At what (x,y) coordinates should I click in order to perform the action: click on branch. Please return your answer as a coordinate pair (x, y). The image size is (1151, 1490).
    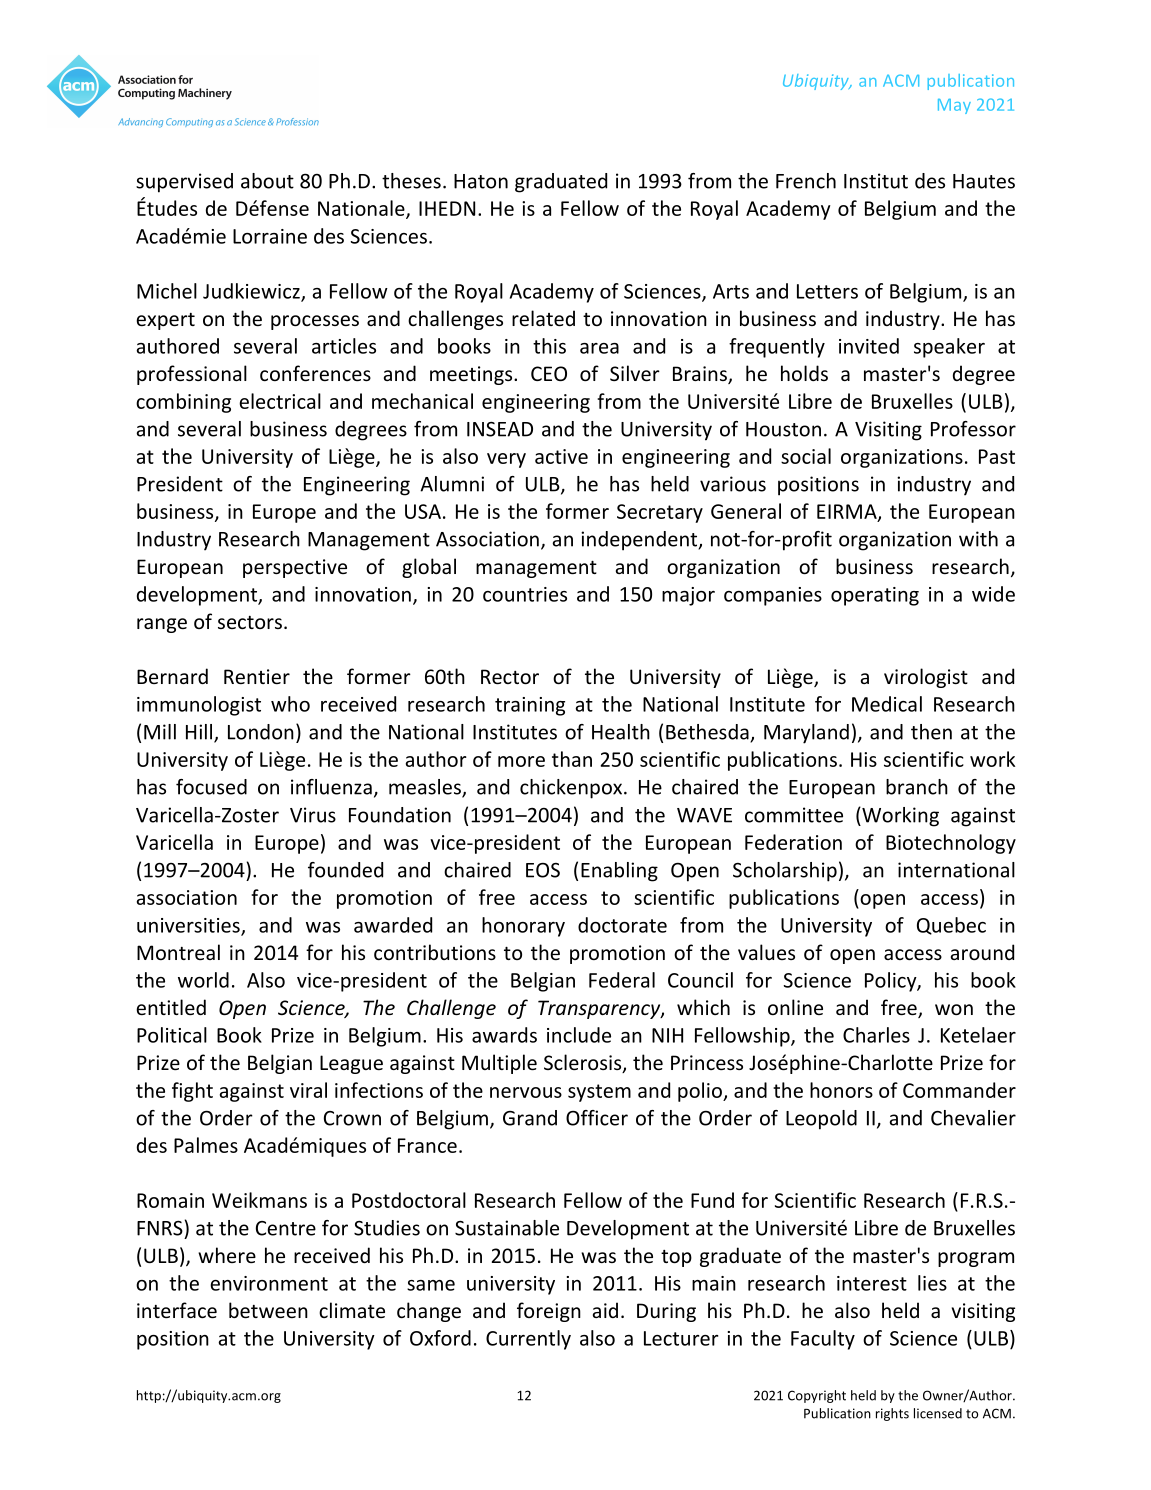
    Looking at the image, I should click on (917, 787).
